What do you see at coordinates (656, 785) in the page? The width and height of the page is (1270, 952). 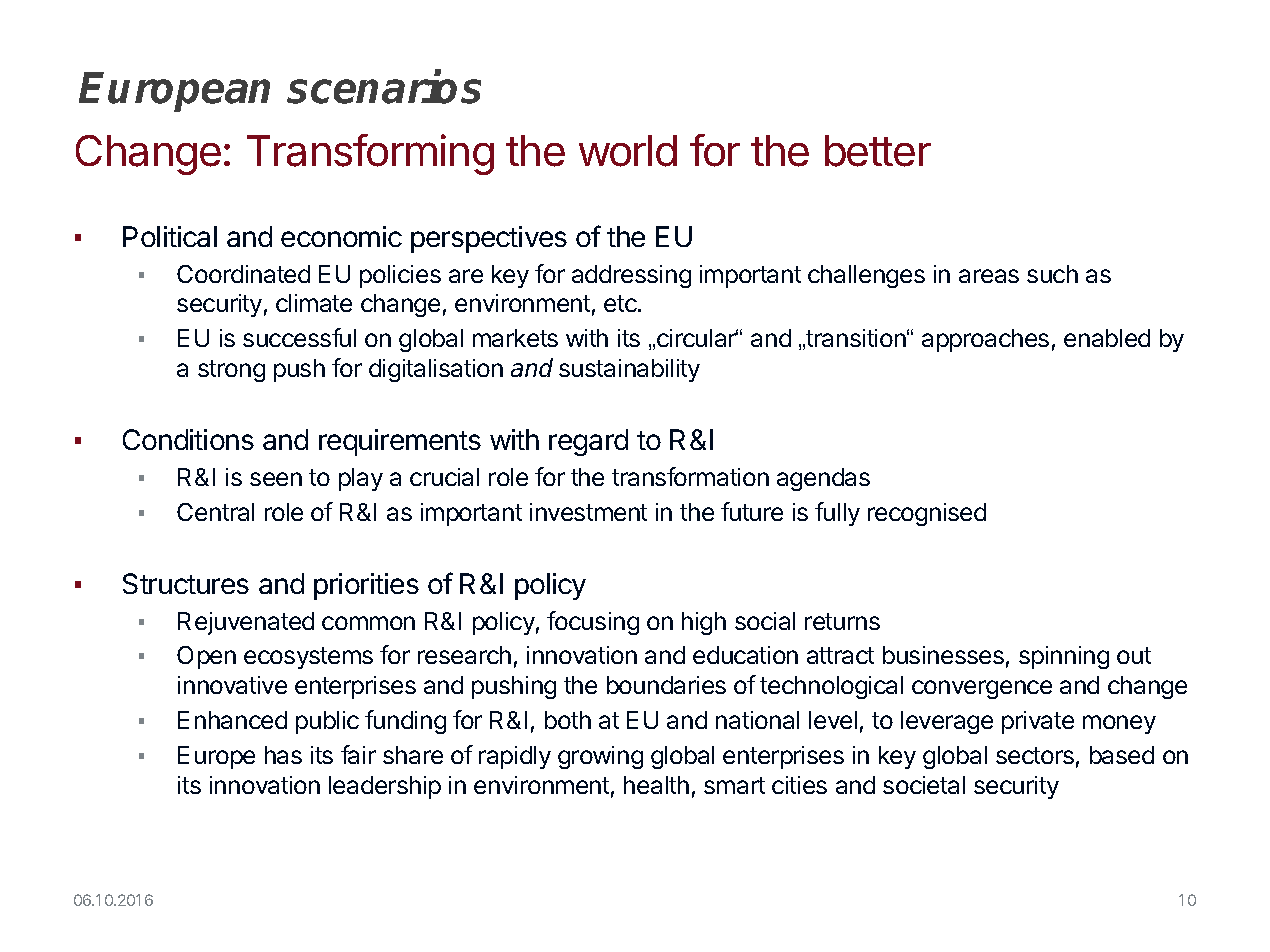 I see `health` at bounding box center [656, 785].
